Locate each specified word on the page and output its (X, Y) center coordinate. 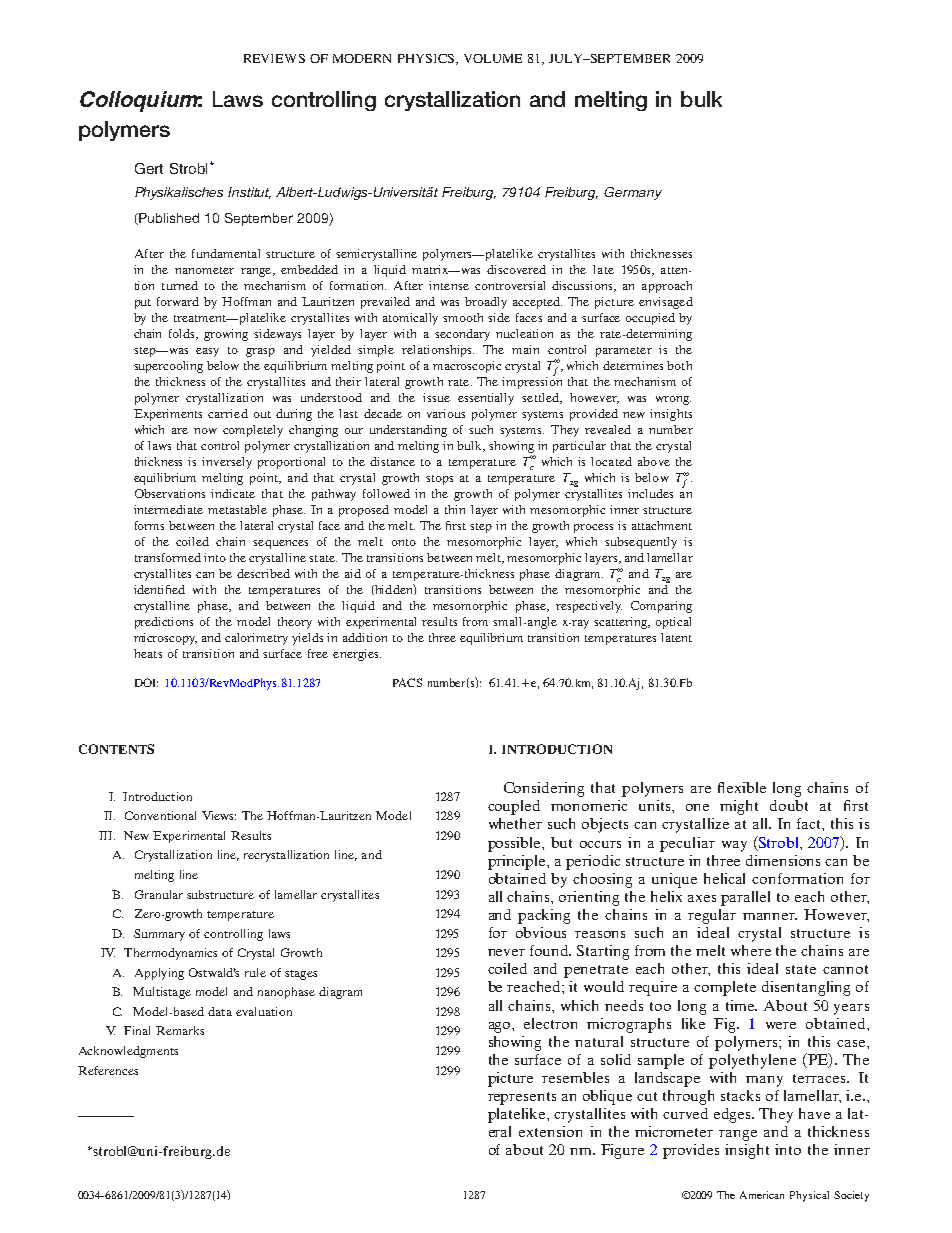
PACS (407, 682)
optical (673, 623)
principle (518, 862)
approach (667, 287)
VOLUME (493, 58)
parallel (745, 898)
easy (207, 352)
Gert (149, 168)
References (108, 1070)
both (679, 365)
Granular (159, 894)
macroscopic (467, 367)
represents (522, 1098)
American (762, 1195)
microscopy (165, 639)
